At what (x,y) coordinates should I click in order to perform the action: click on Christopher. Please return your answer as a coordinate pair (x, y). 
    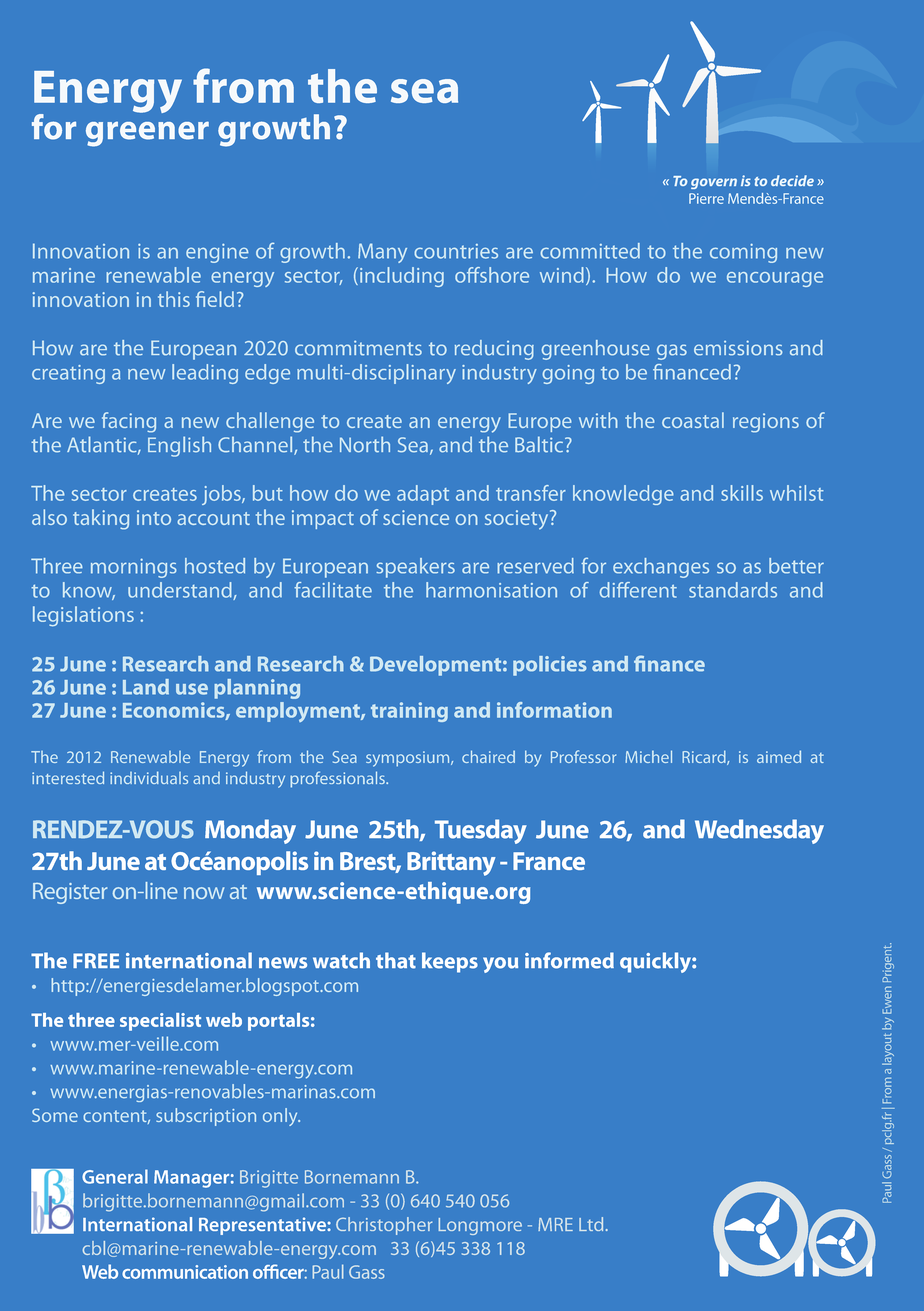
    Looking at the image, I should click on (384, 1226).
